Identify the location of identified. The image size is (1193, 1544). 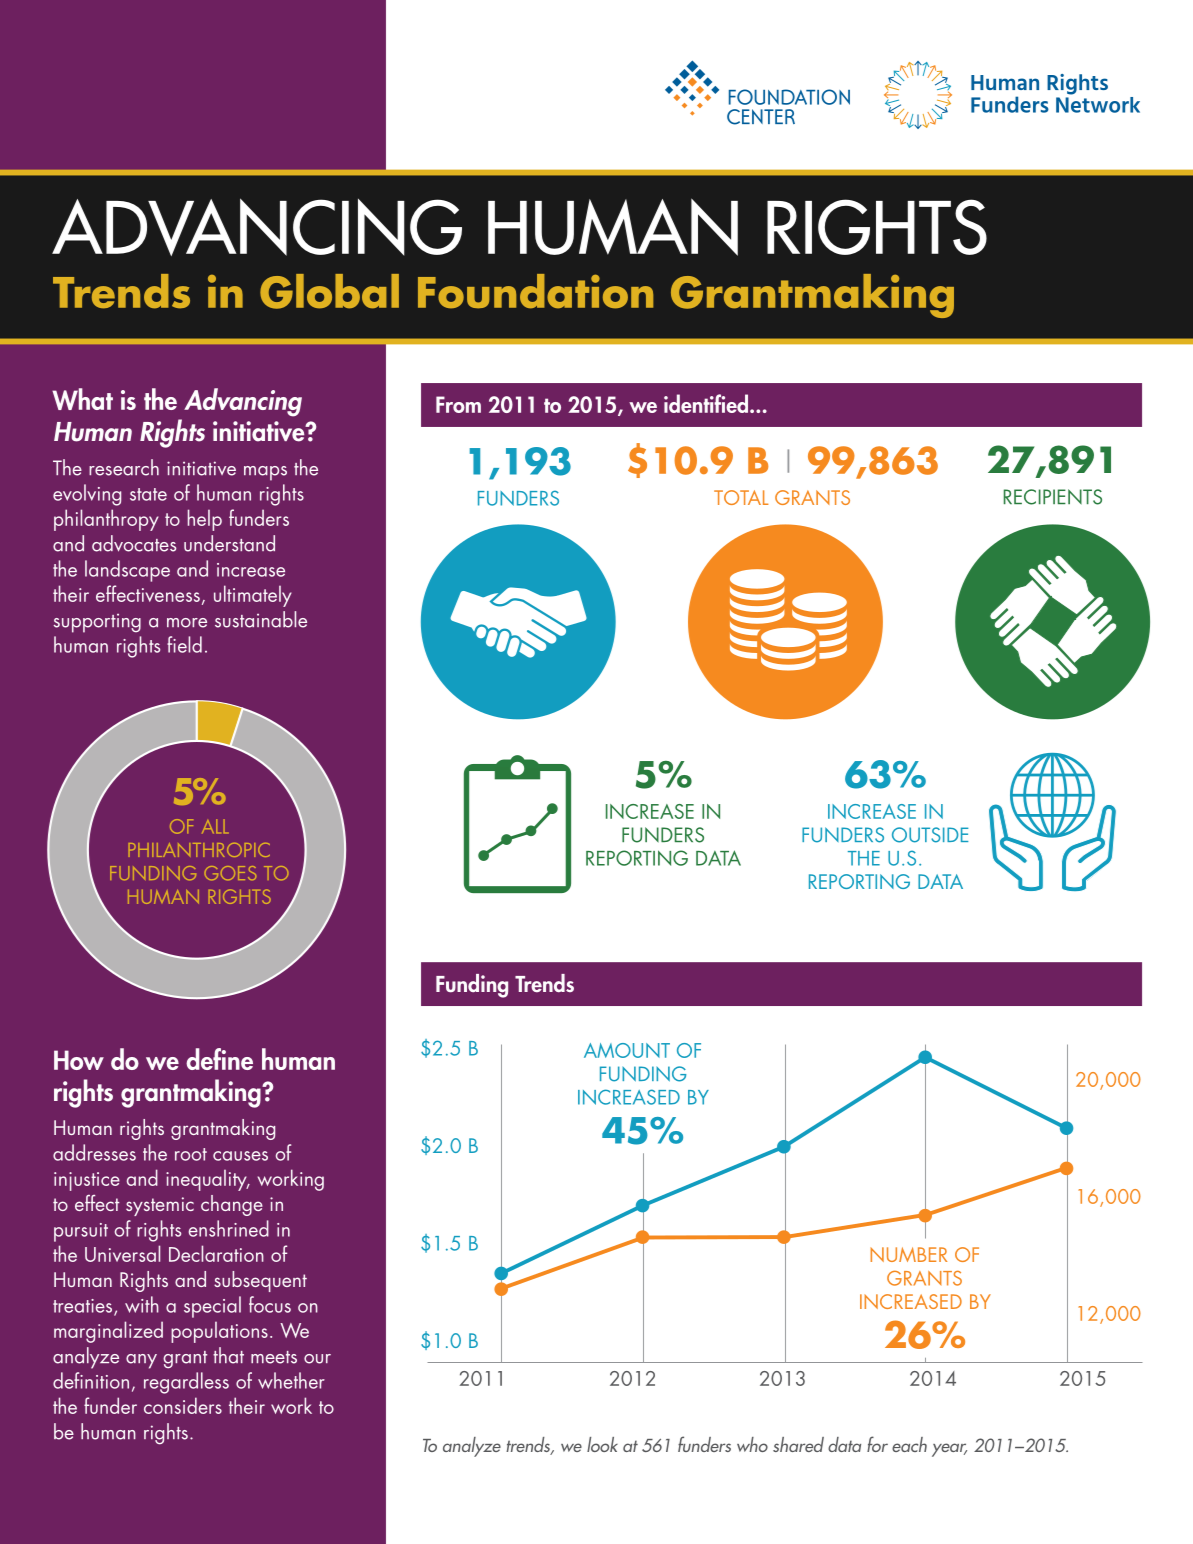
(706, 403).
